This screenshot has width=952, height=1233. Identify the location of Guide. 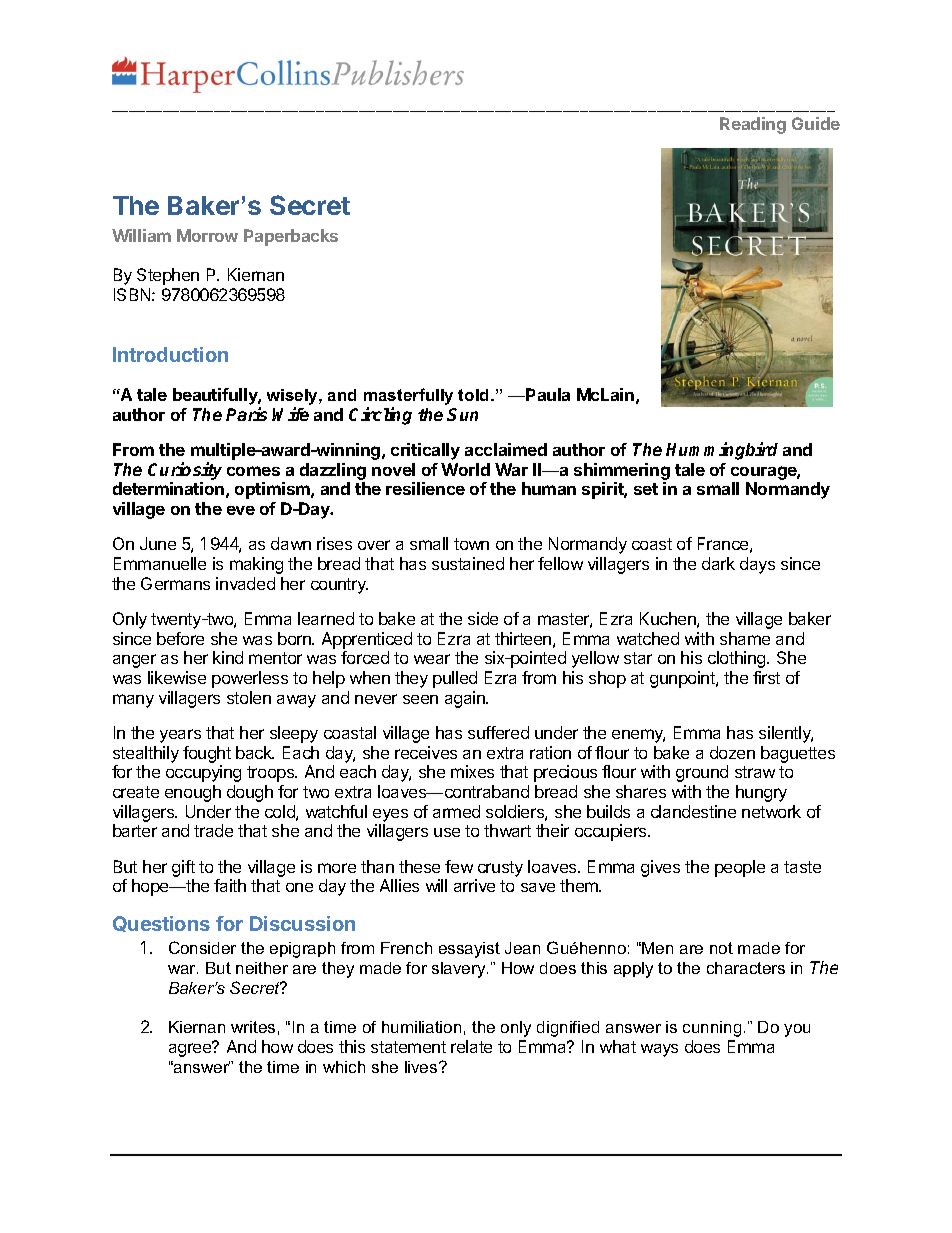
(816, 123).
